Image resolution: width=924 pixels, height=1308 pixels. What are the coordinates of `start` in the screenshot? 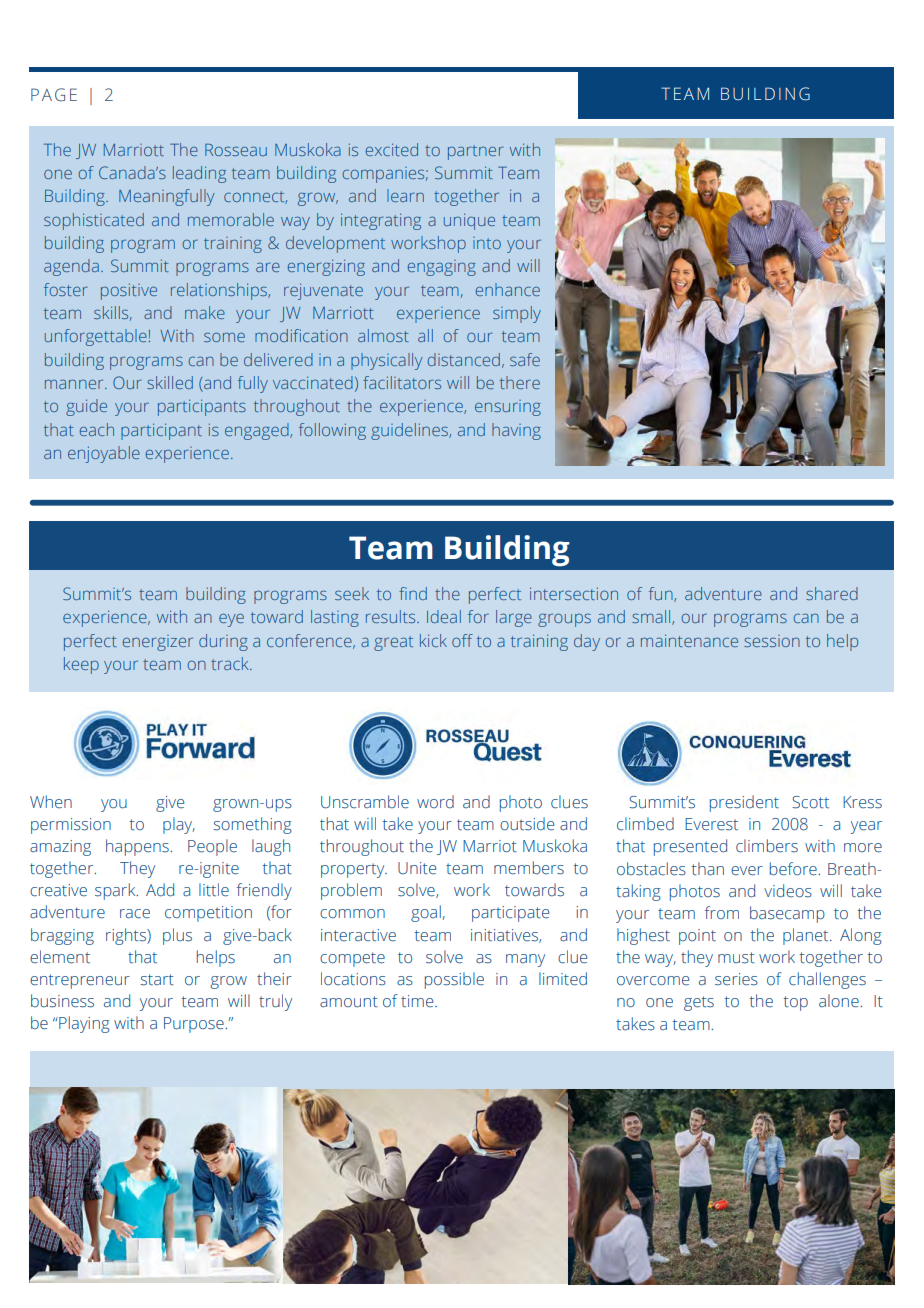 It's located at (157, 980).
